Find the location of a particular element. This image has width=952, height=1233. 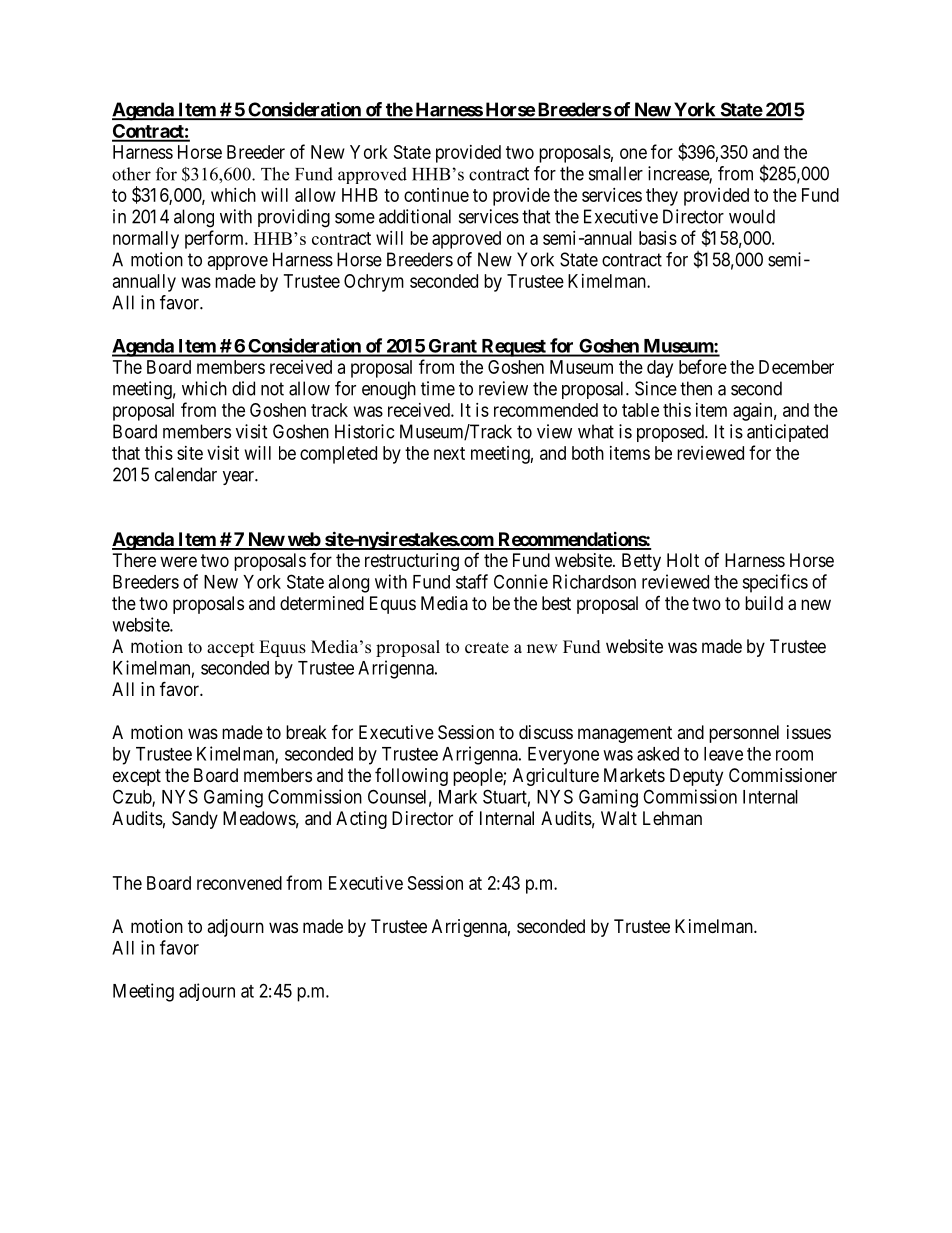

continue is located at coordinates (436, 195).
